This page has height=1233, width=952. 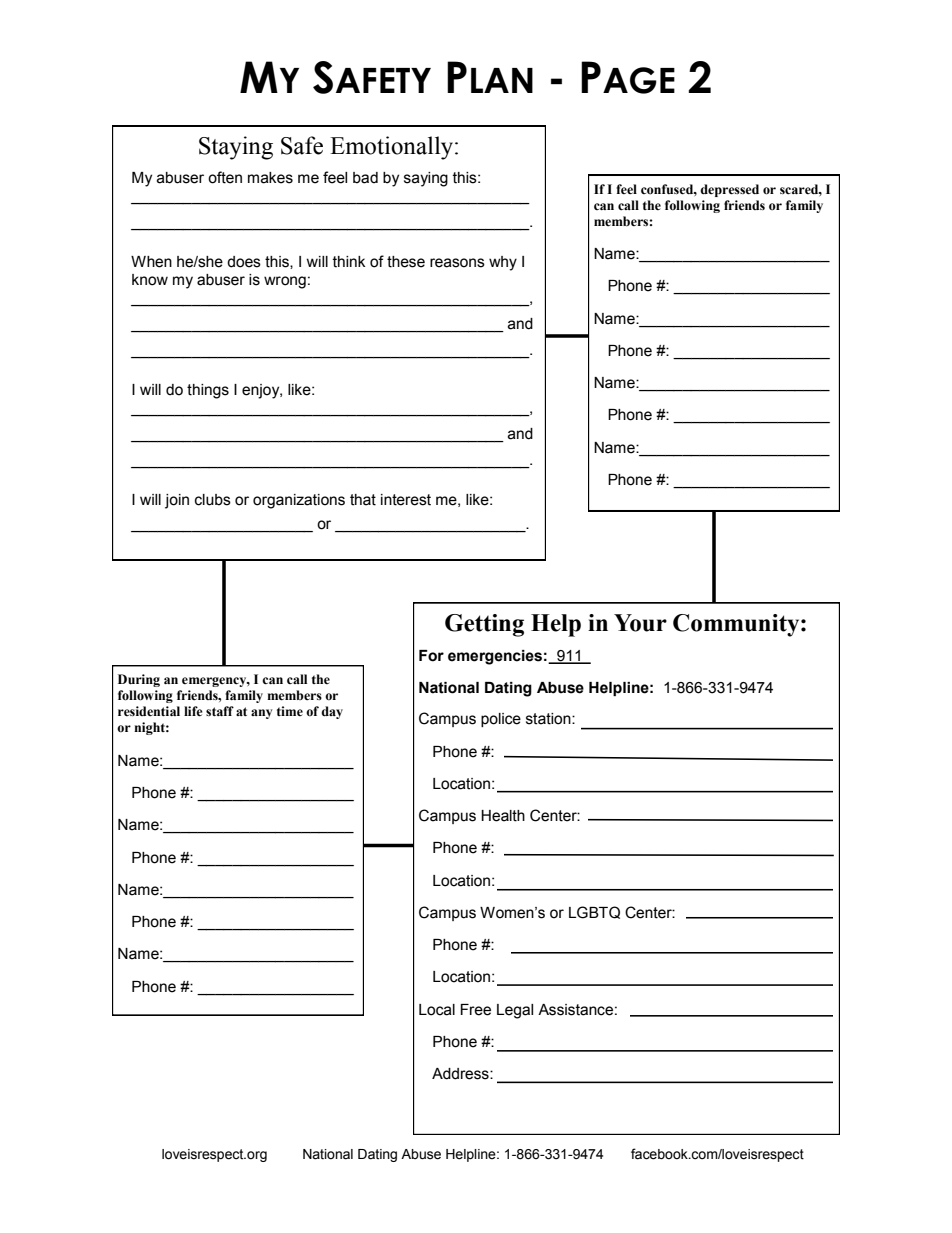 What do you see at coordinates (426, 179) in the page?
I see `saying` at bounding box center [426, 179].
